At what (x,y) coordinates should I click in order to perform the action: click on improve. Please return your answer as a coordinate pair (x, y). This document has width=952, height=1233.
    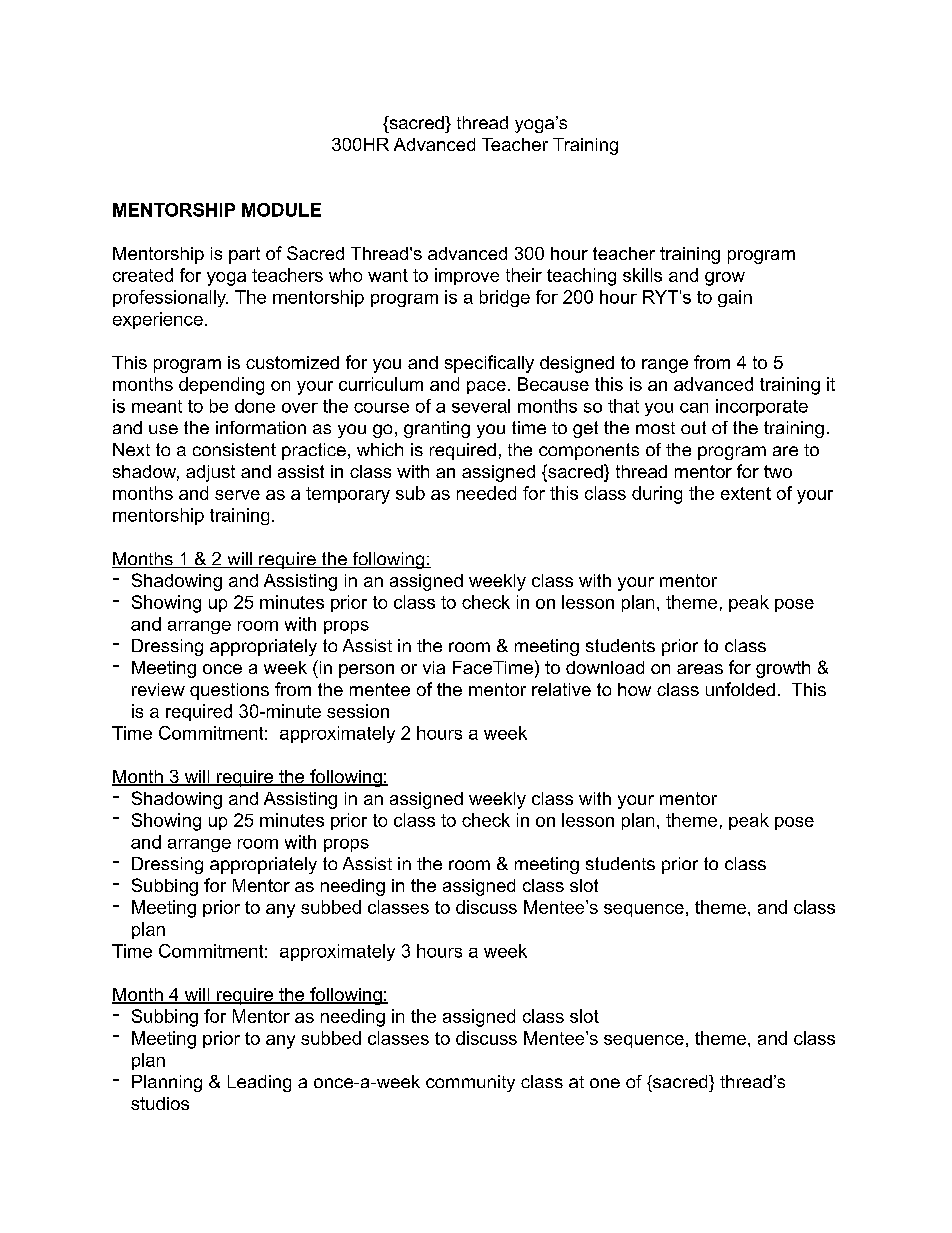
    Looking at the image, I should click on (467, 276).
